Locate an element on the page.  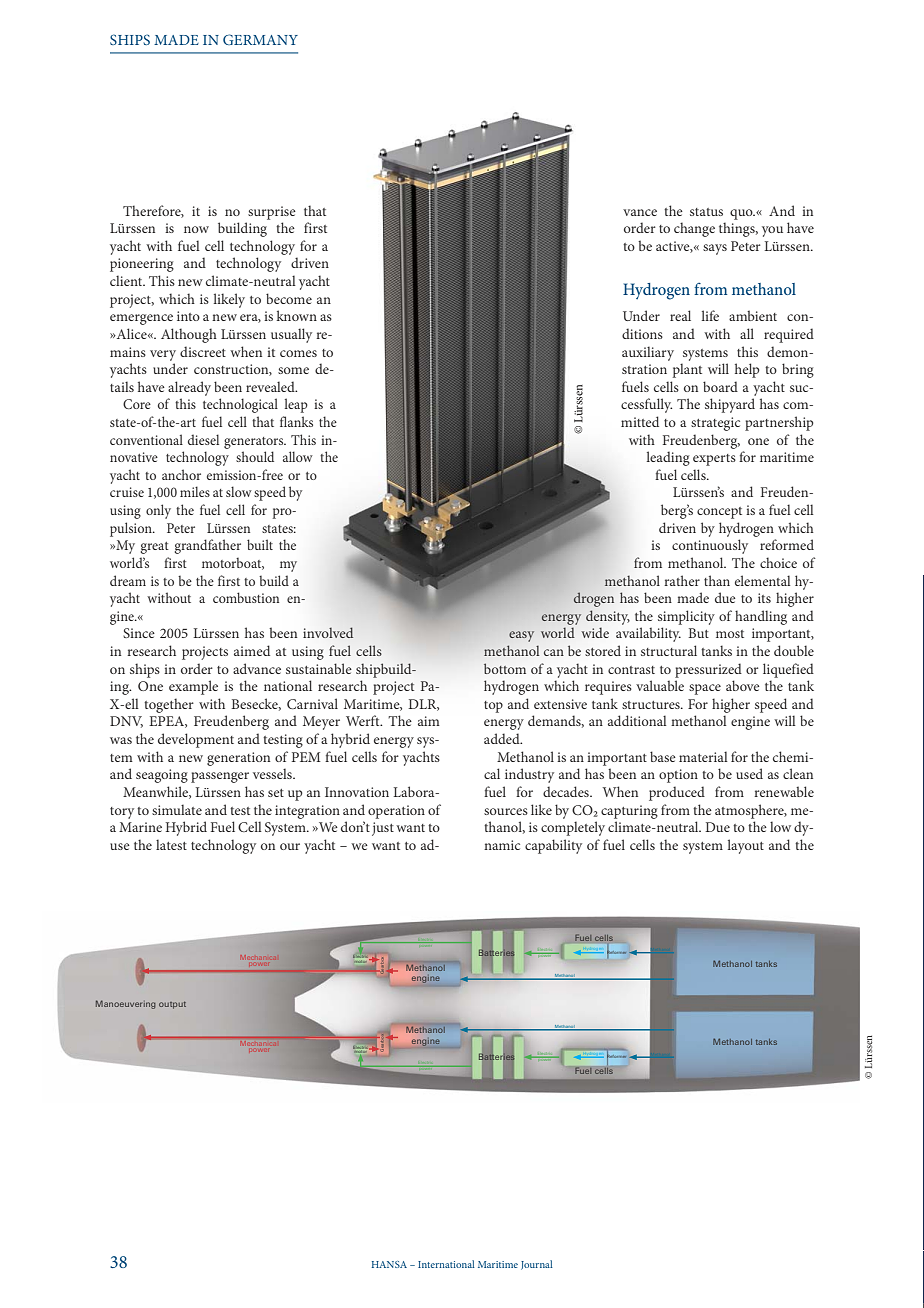
bottom is located at coordinates (505, 668).
